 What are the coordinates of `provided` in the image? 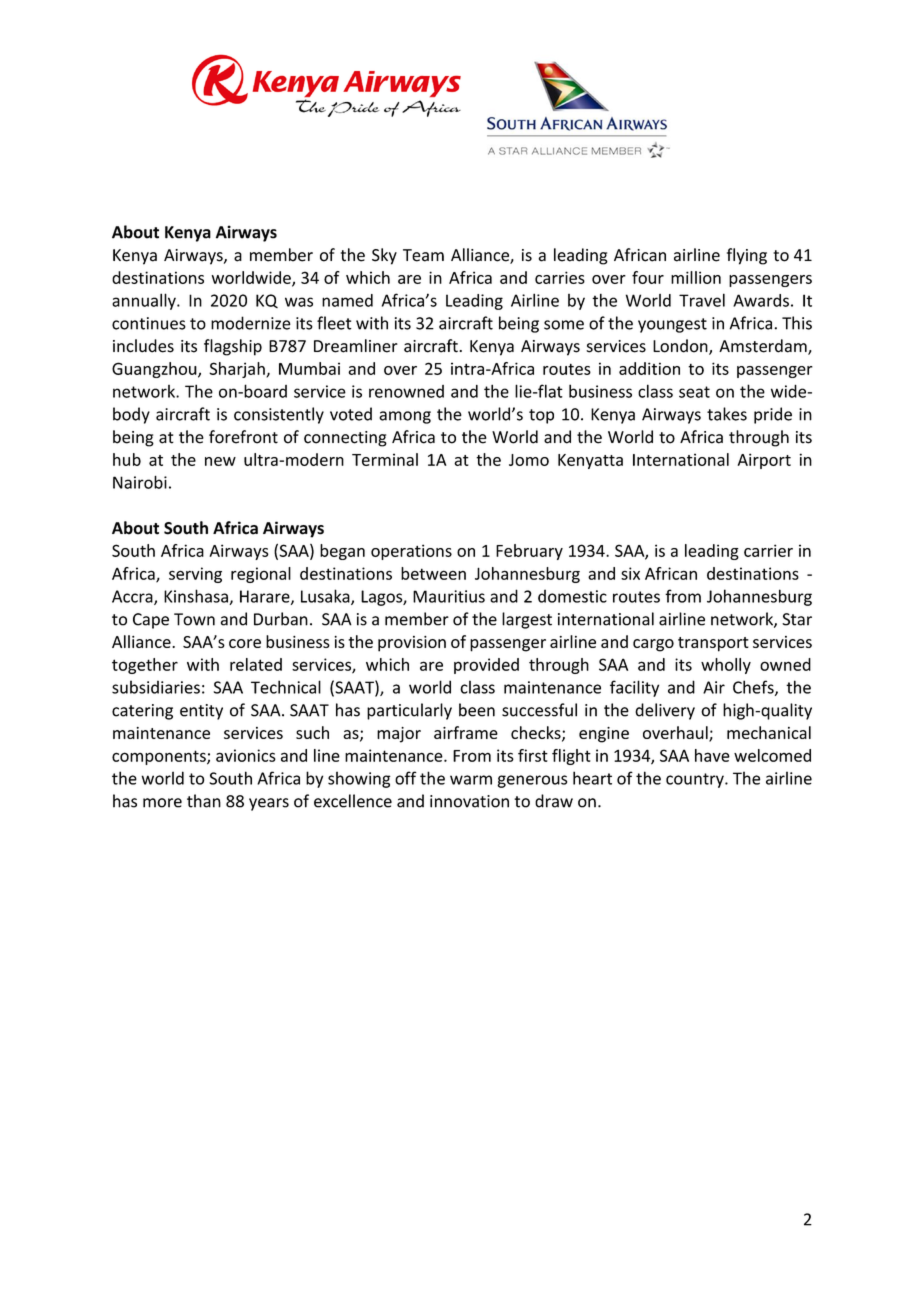 It's located at (486, 666).
